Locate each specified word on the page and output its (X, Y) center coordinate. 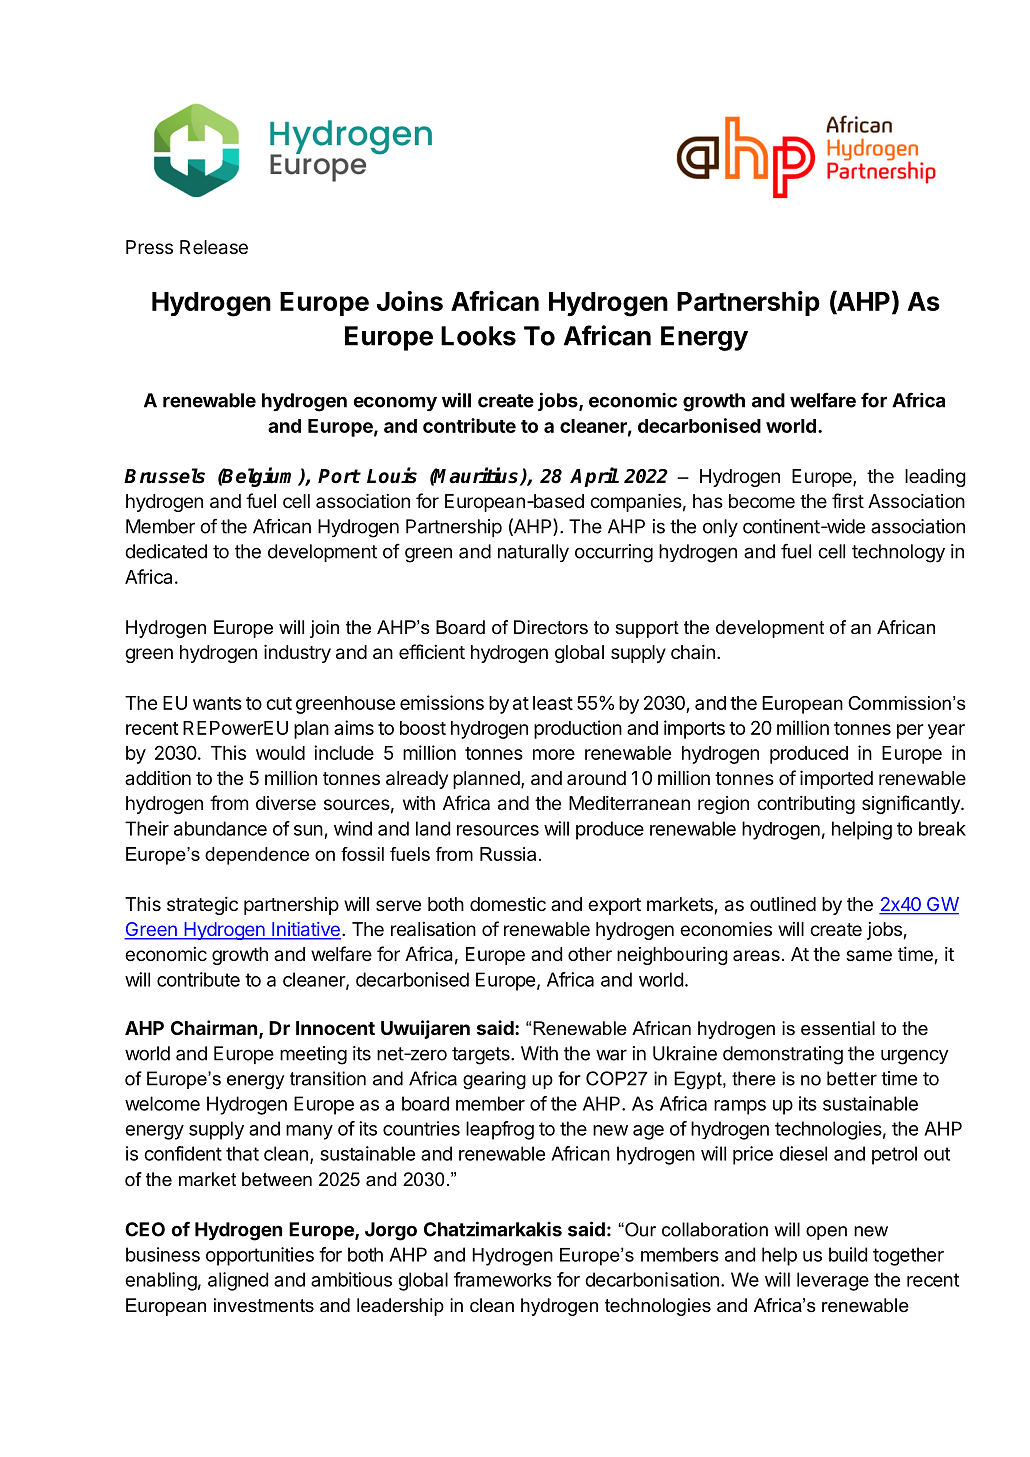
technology (898, 553)
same (869, 956)
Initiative (305, 930)
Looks (478, 336)
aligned (238, 1281)
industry (297, 653)
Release (214, 247)
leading (935, 478)
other (590, 954)
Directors (551, 627)
